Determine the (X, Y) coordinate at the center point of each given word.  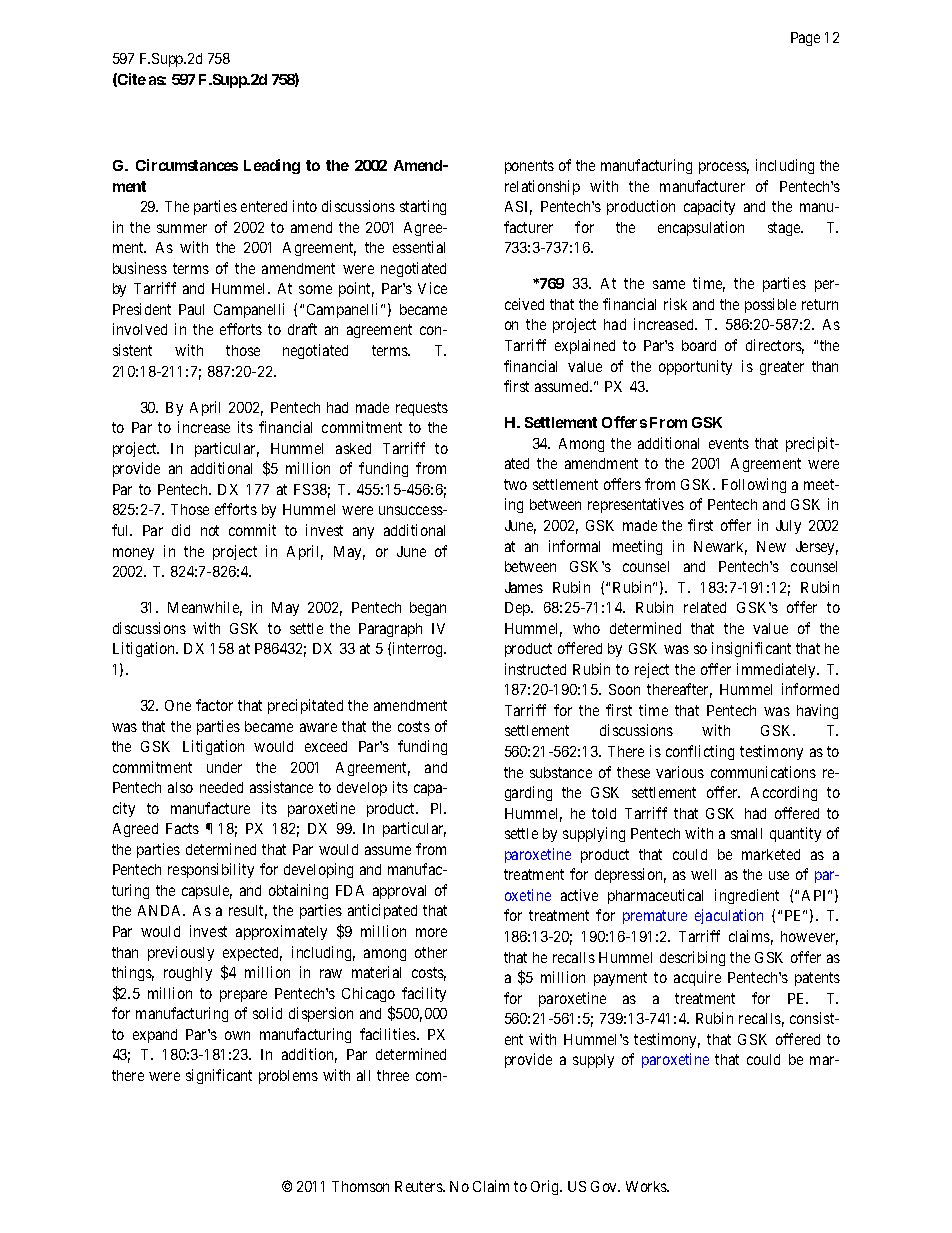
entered (264, 206)
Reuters (419, 1186)
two (515, 484)
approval (399, 892)
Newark (720, 548)
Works (647, 1186)
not (210, 530)
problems (288, 1077)
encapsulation (701, 228)
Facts (182, 828)
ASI (518, 208)
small (746, 833)
